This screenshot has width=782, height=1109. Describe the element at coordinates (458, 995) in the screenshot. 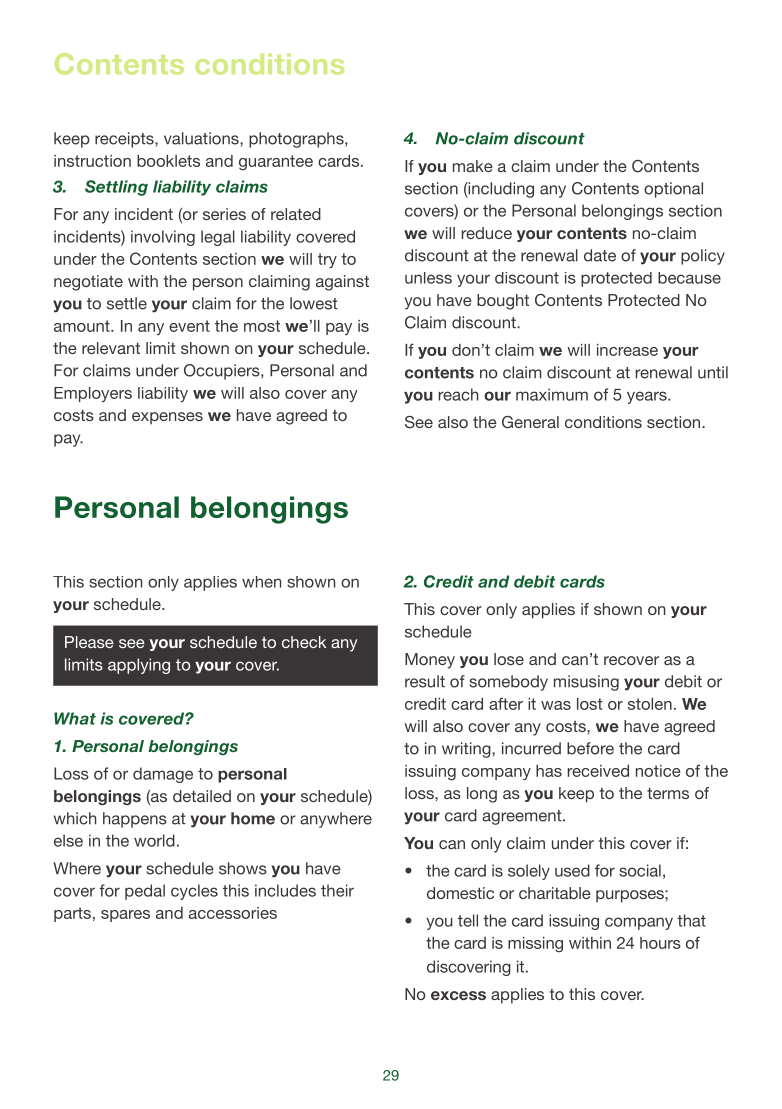

I see `excess` at that location.
